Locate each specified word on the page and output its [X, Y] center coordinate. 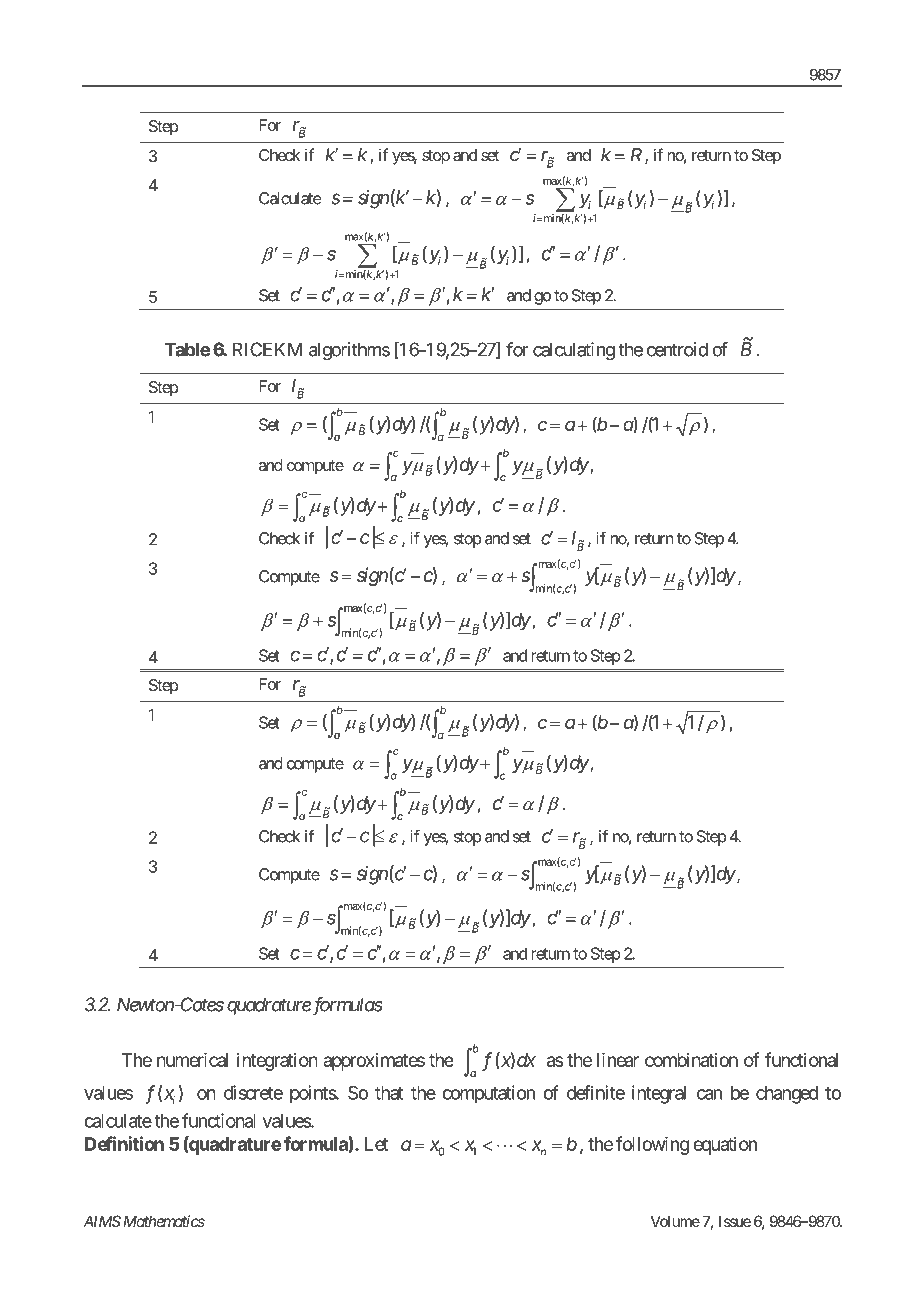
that [389, 1093]
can [709, 1094]
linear [618, 1060]
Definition [124, 1143]
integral [659, 1094]
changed [787, 1095]
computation [488, 1094]
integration [277, 1062]
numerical [192, 1060]
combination [691, 1060]
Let [377, 1144]
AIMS [102, 1221]
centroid [677, 349]
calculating [574, 351]
